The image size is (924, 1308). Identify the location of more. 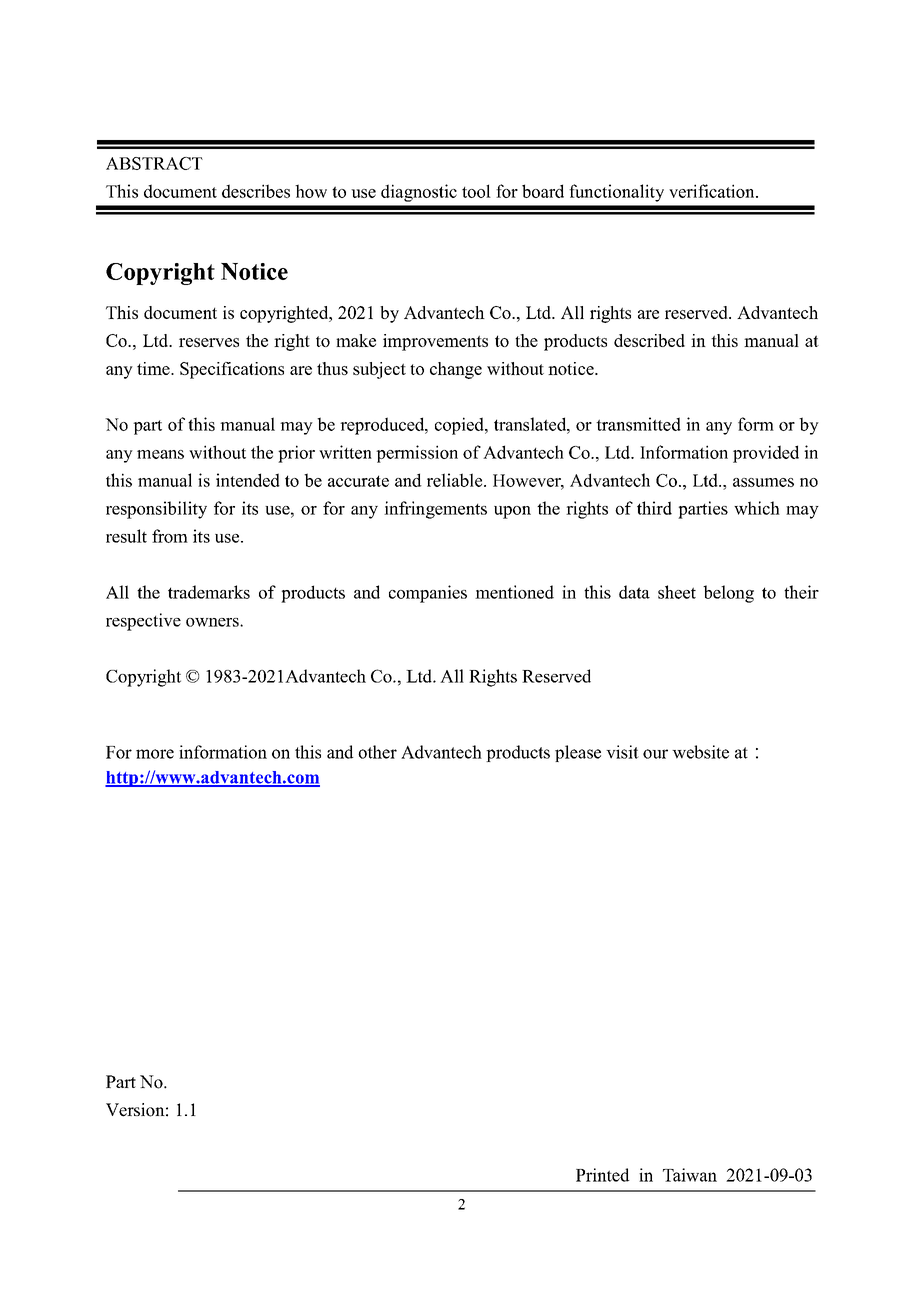
(155, 754).
